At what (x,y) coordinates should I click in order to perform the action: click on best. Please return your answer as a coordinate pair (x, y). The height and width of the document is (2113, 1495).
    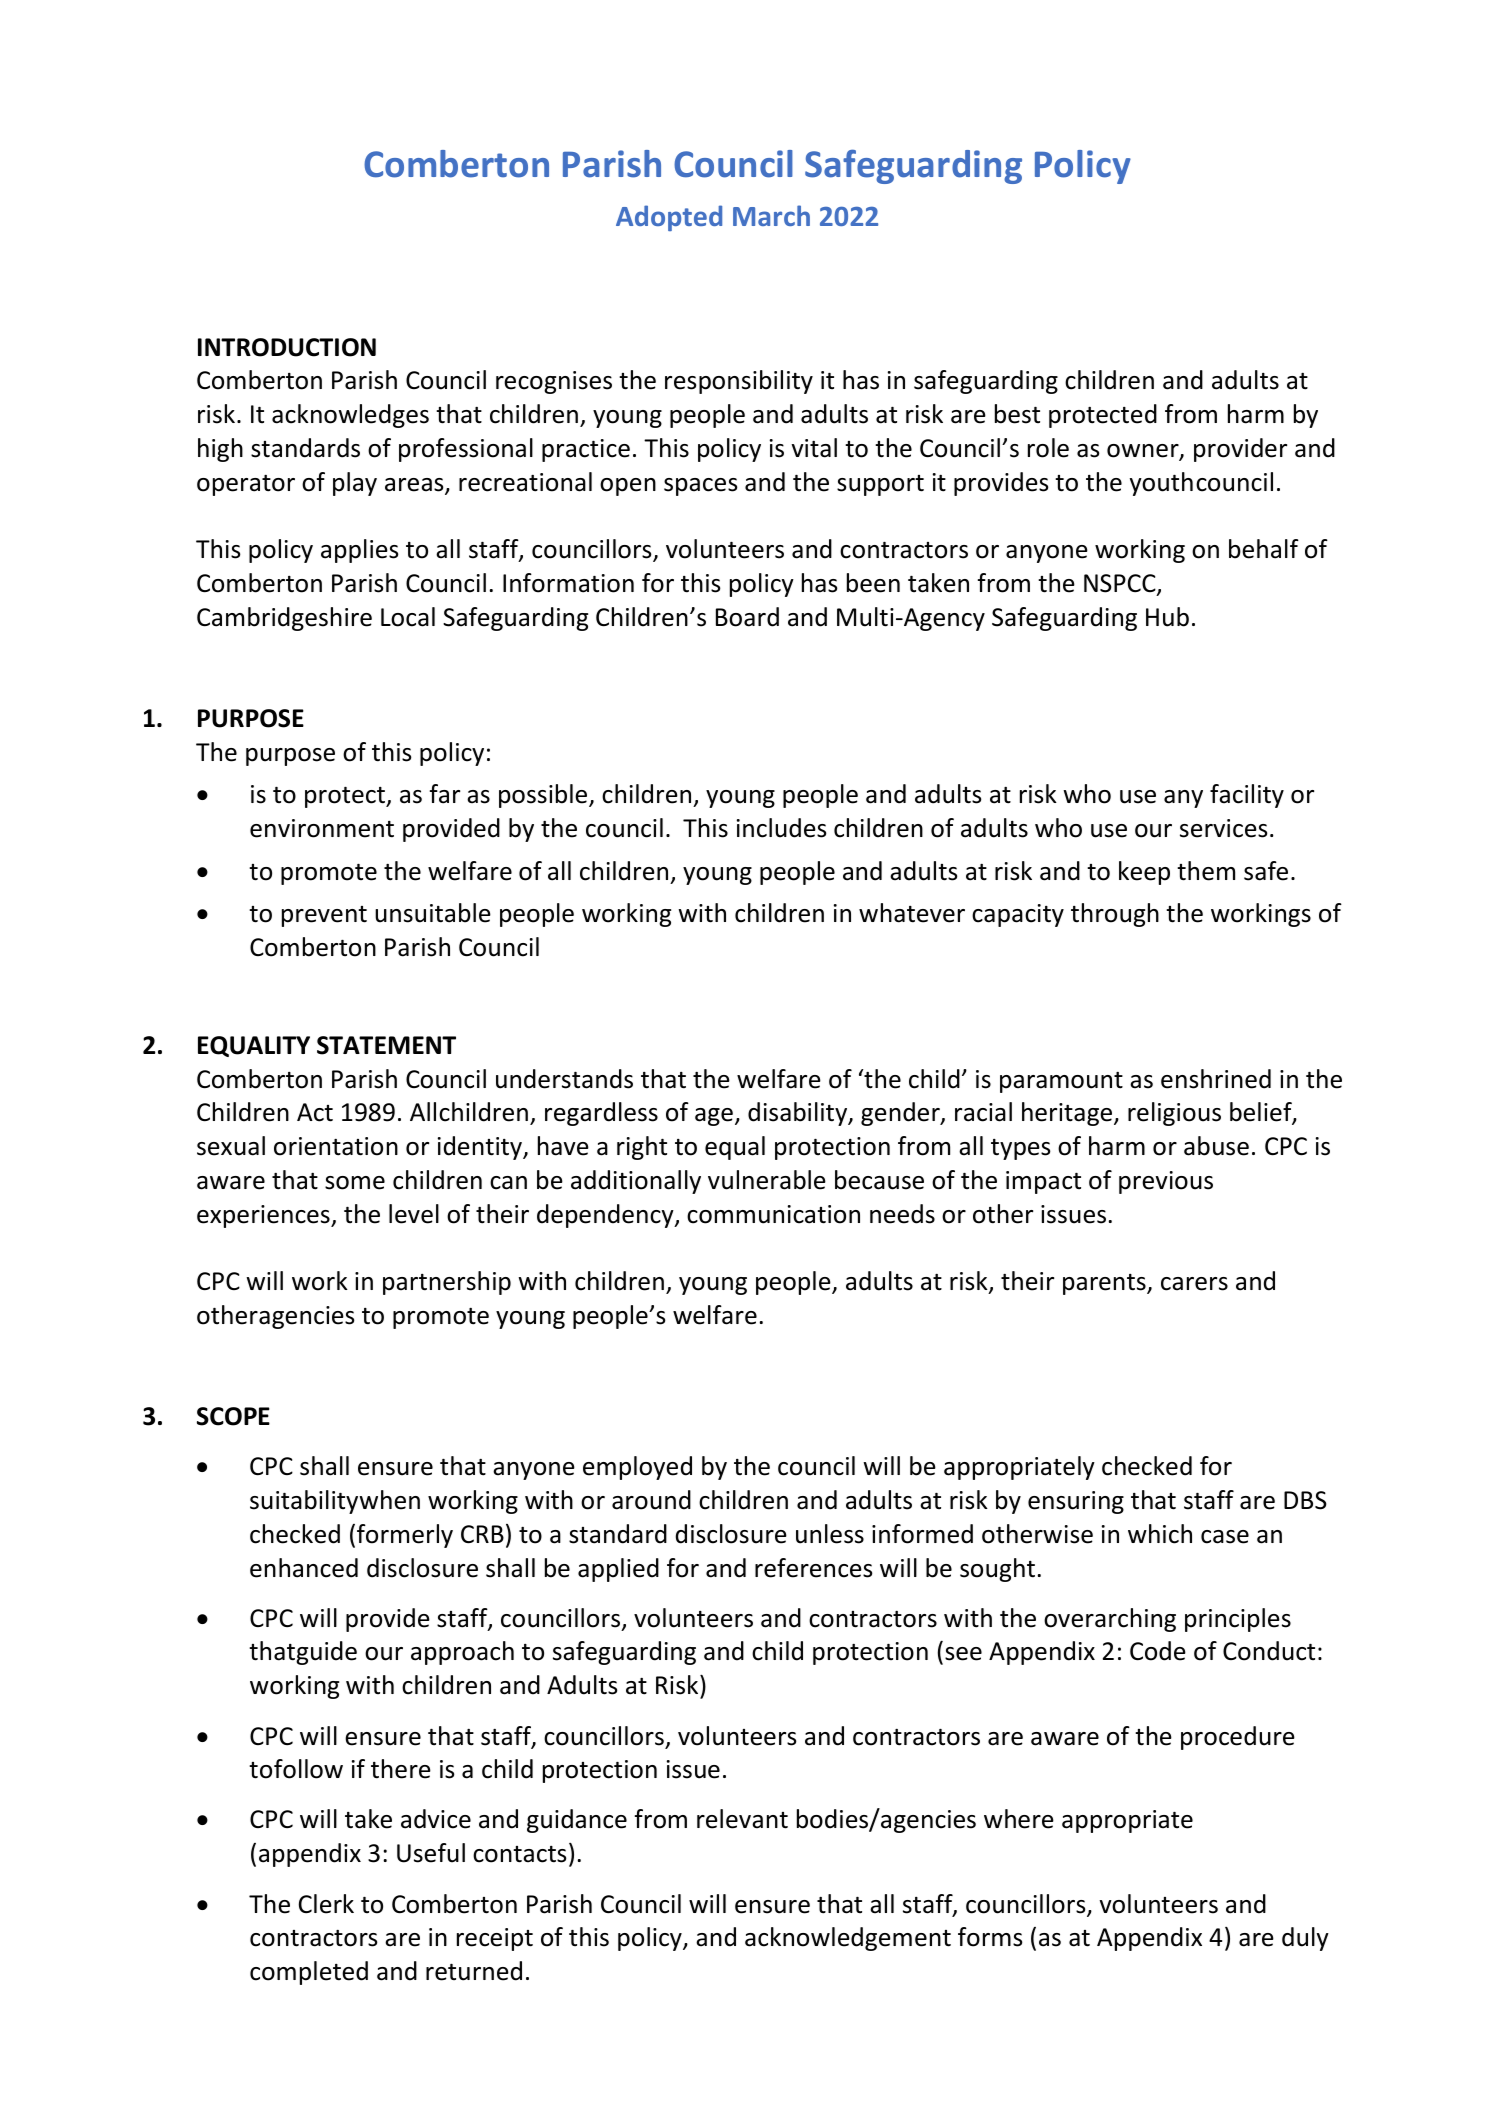
    Looking at the image, I should click on (1017, 414).
